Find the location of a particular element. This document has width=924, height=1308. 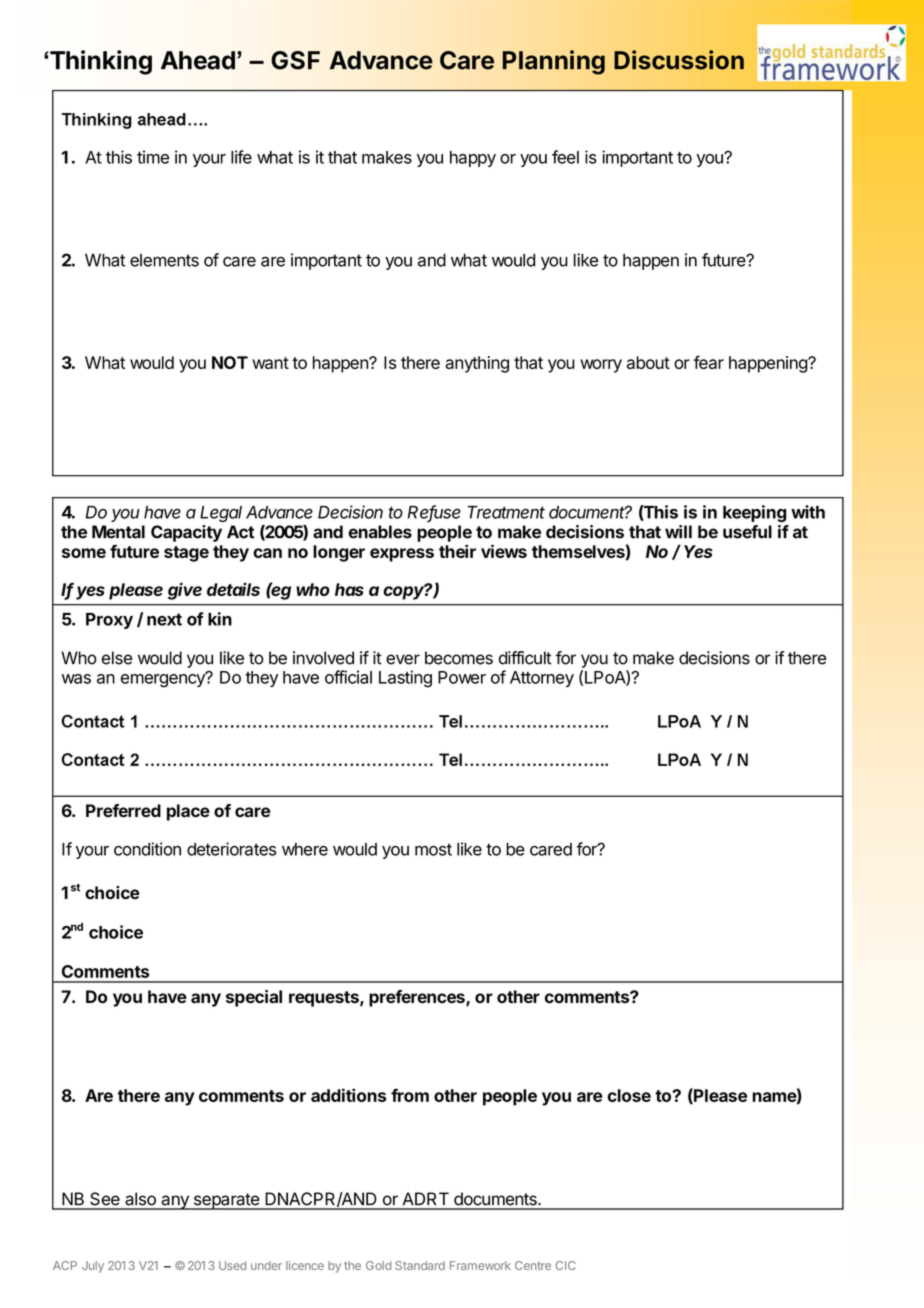

Attorney is located at coordinates (542, 679).
